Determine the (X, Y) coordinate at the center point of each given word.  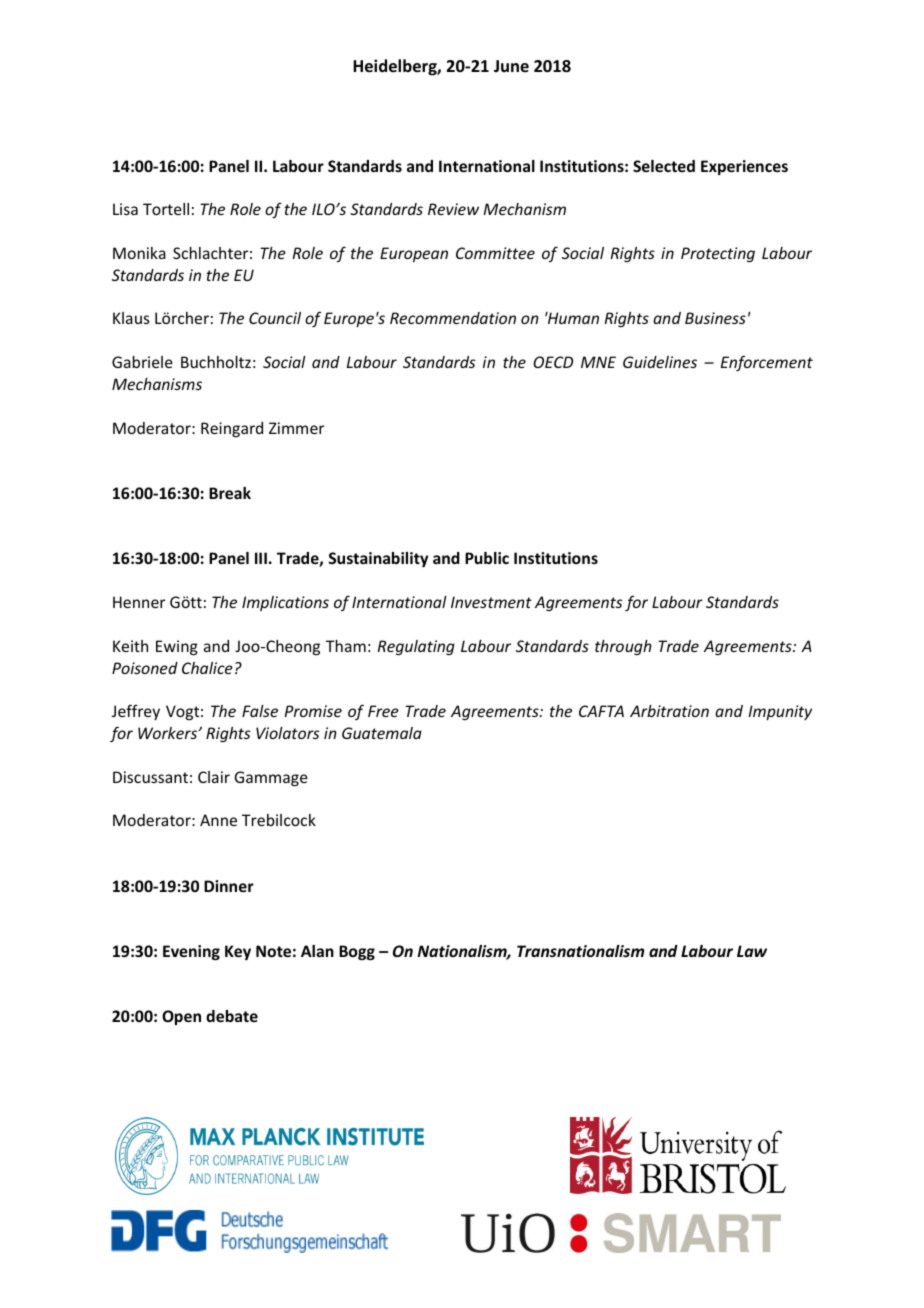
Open (181, 1017)
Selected (664, 166)
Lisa (125, 209)
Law (752, 951)
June (511, 66)
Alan (317, 951)
